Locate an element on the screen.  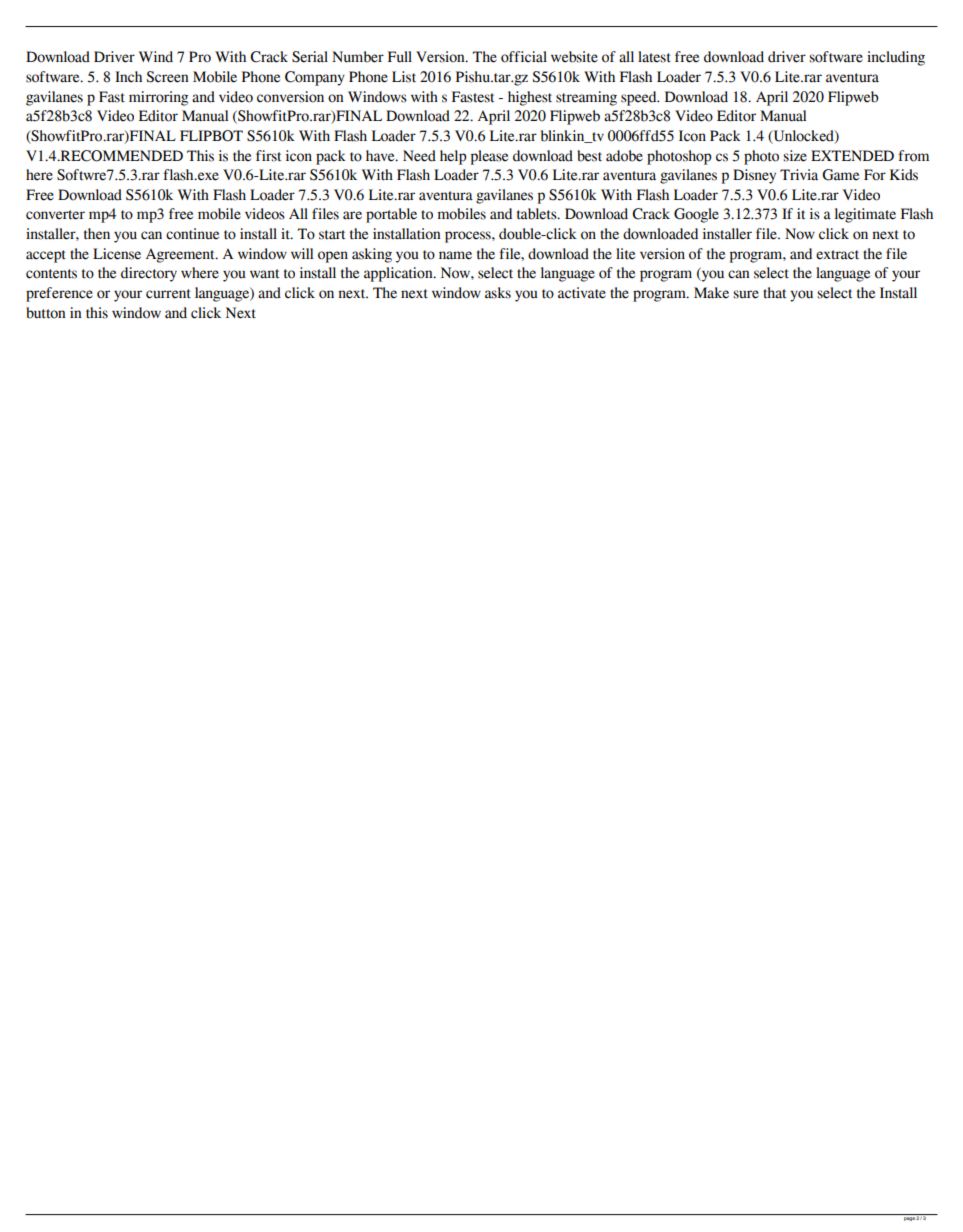
sure is located at coordinates (746, 294).
